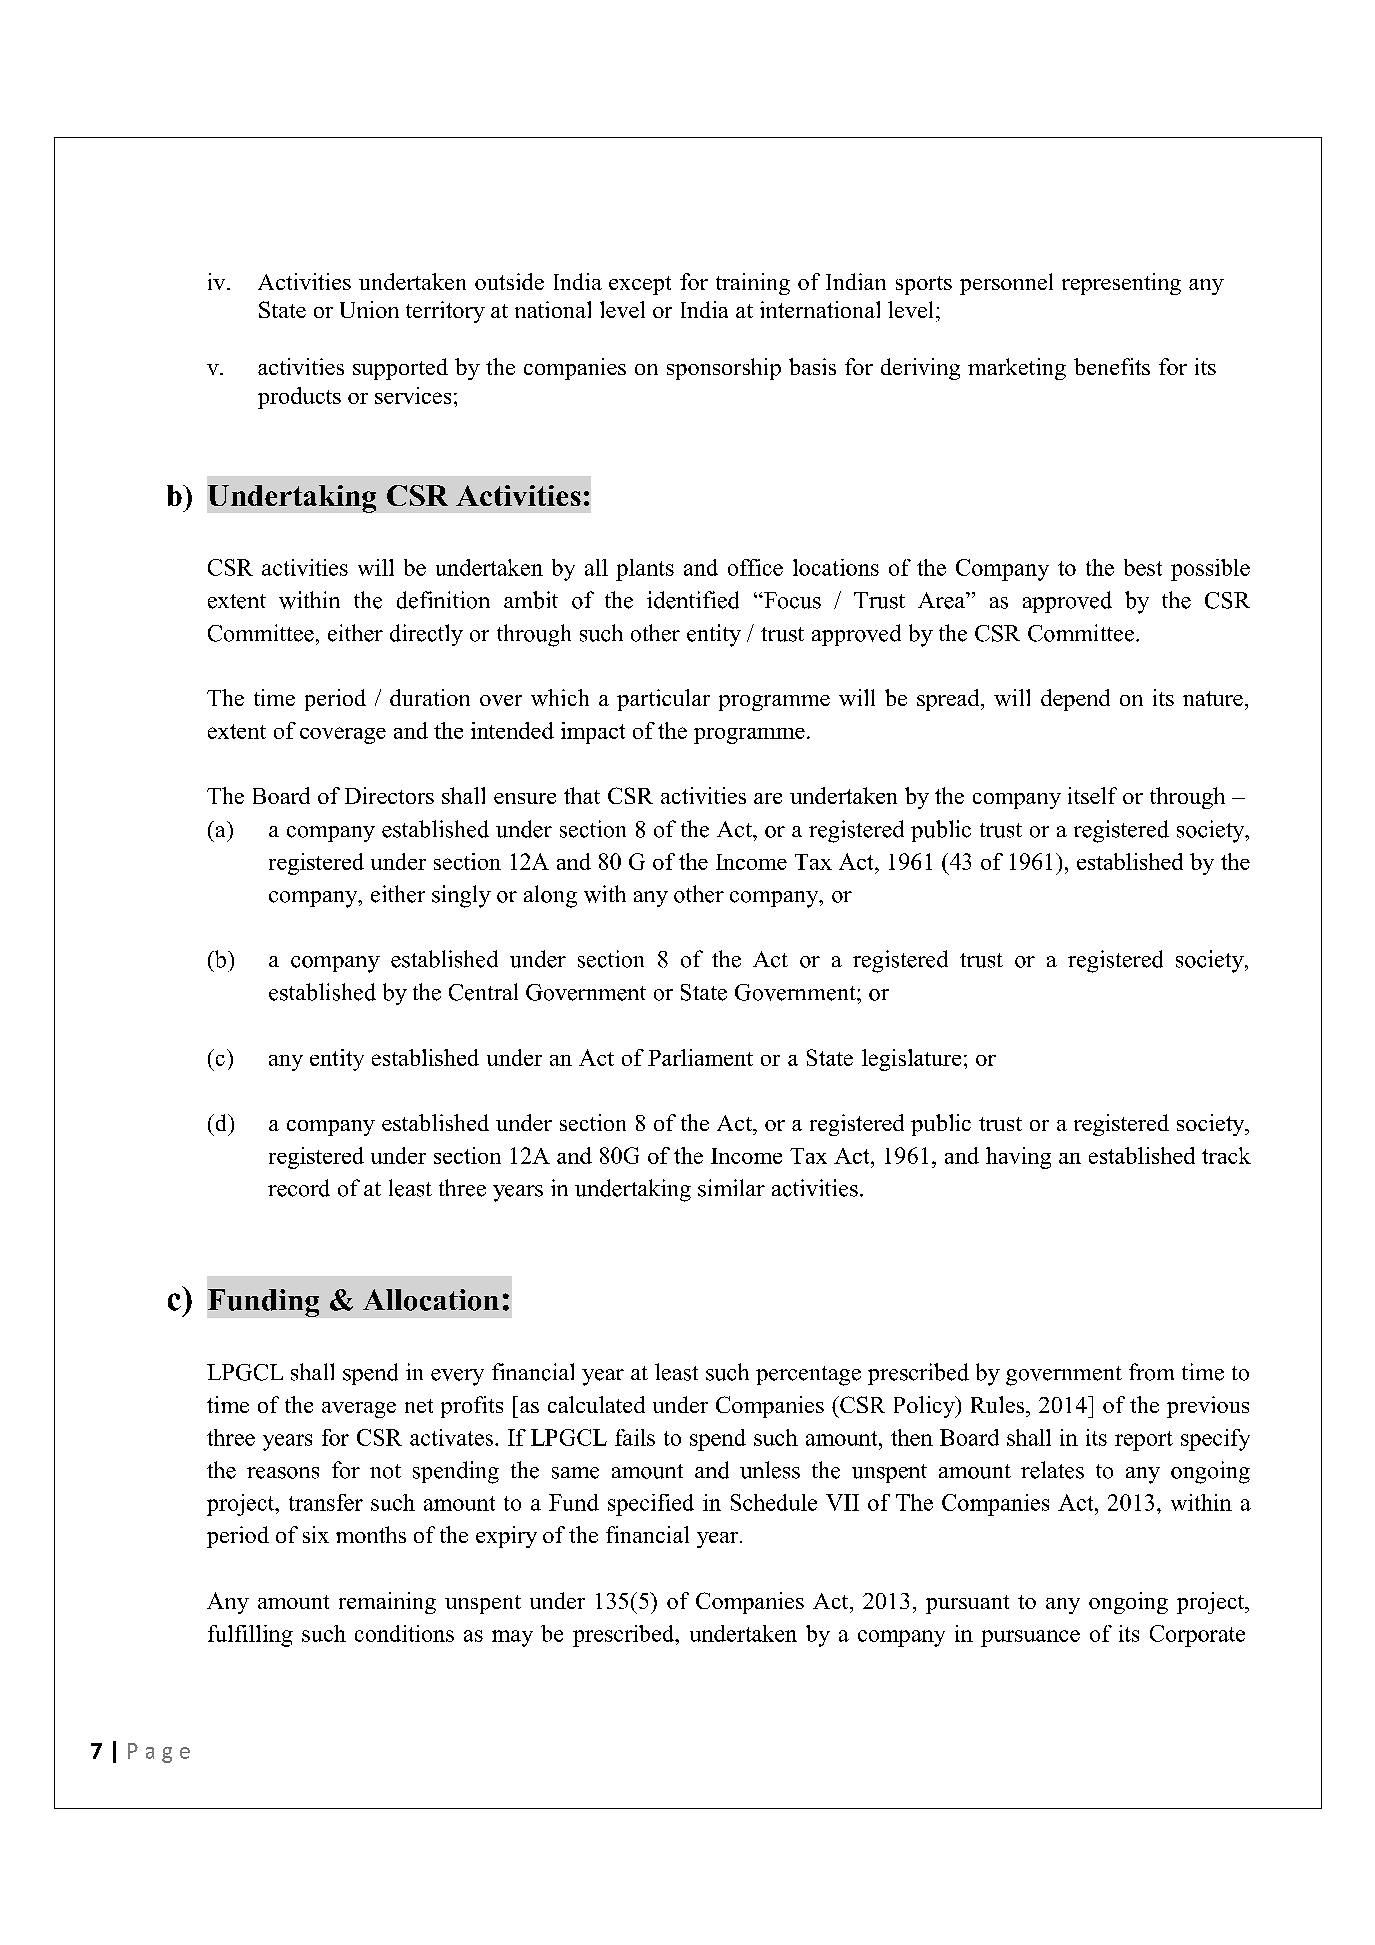  Describe the element at coordinates (369, 309) in the screenshot. I see `Union` at that location.
